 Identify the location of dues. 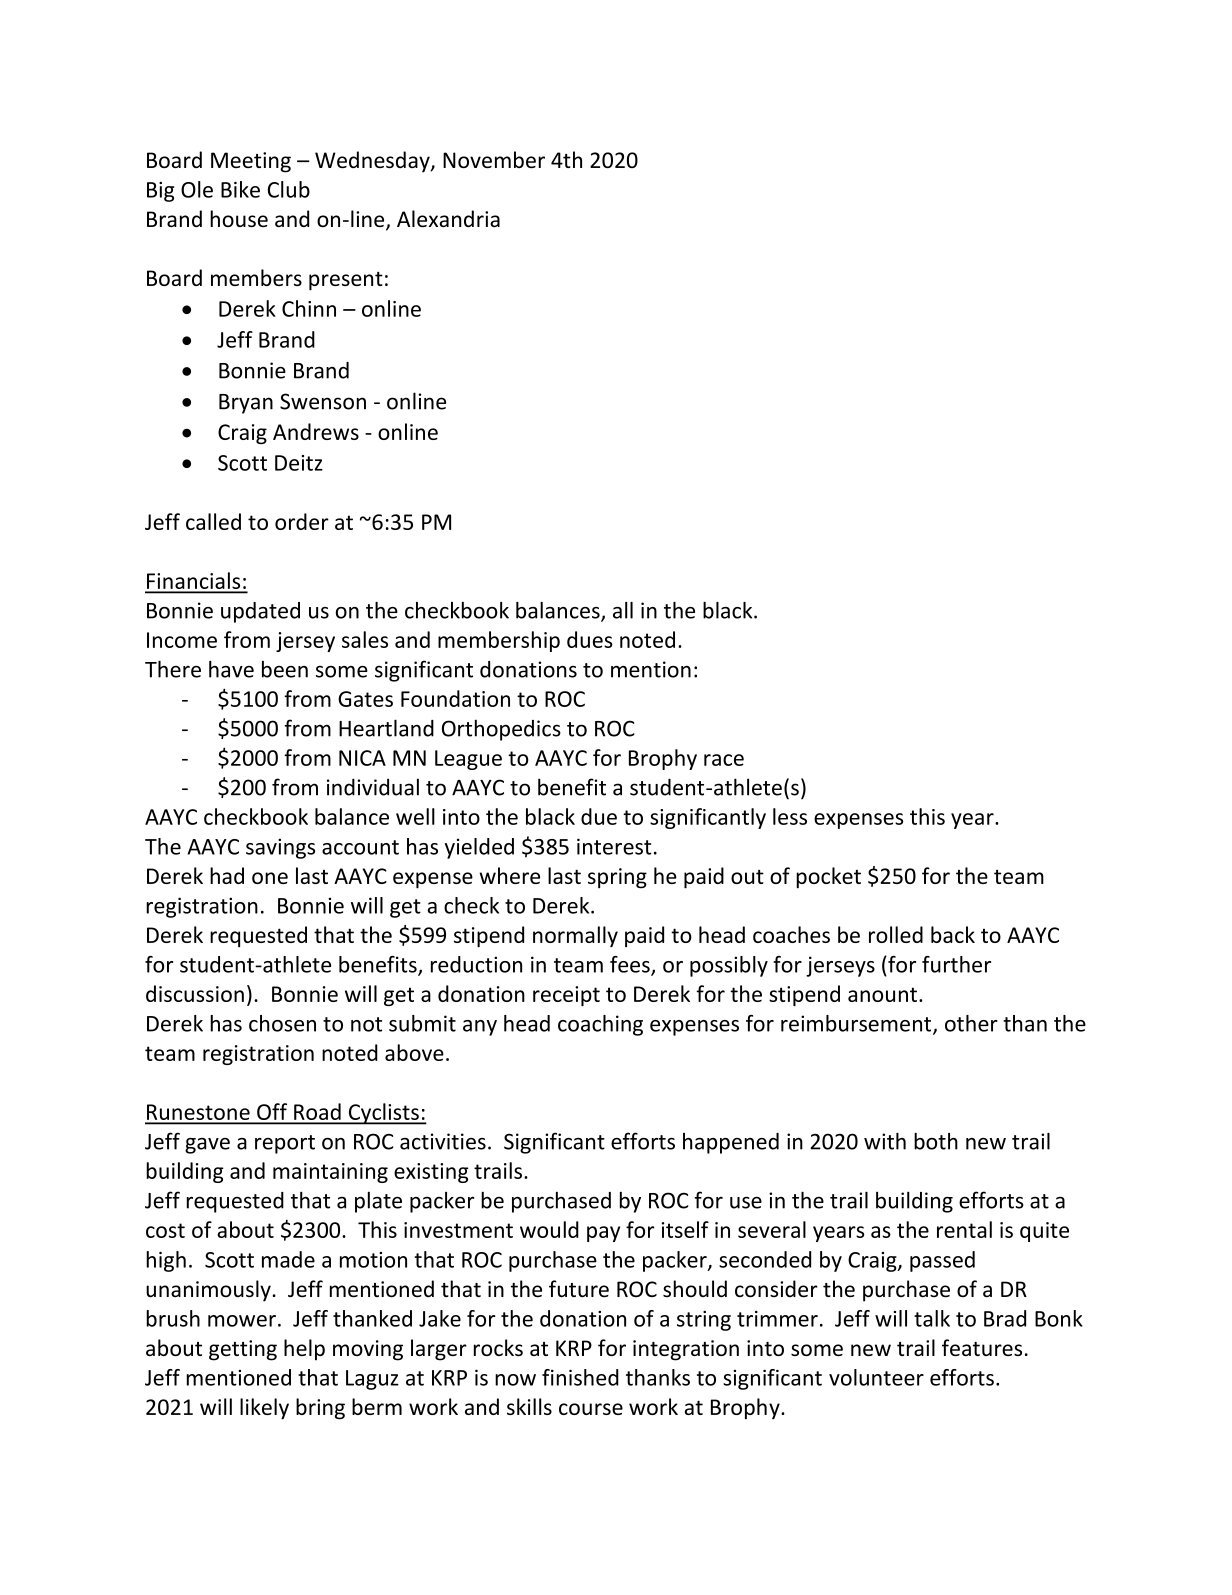
(590, 639).
